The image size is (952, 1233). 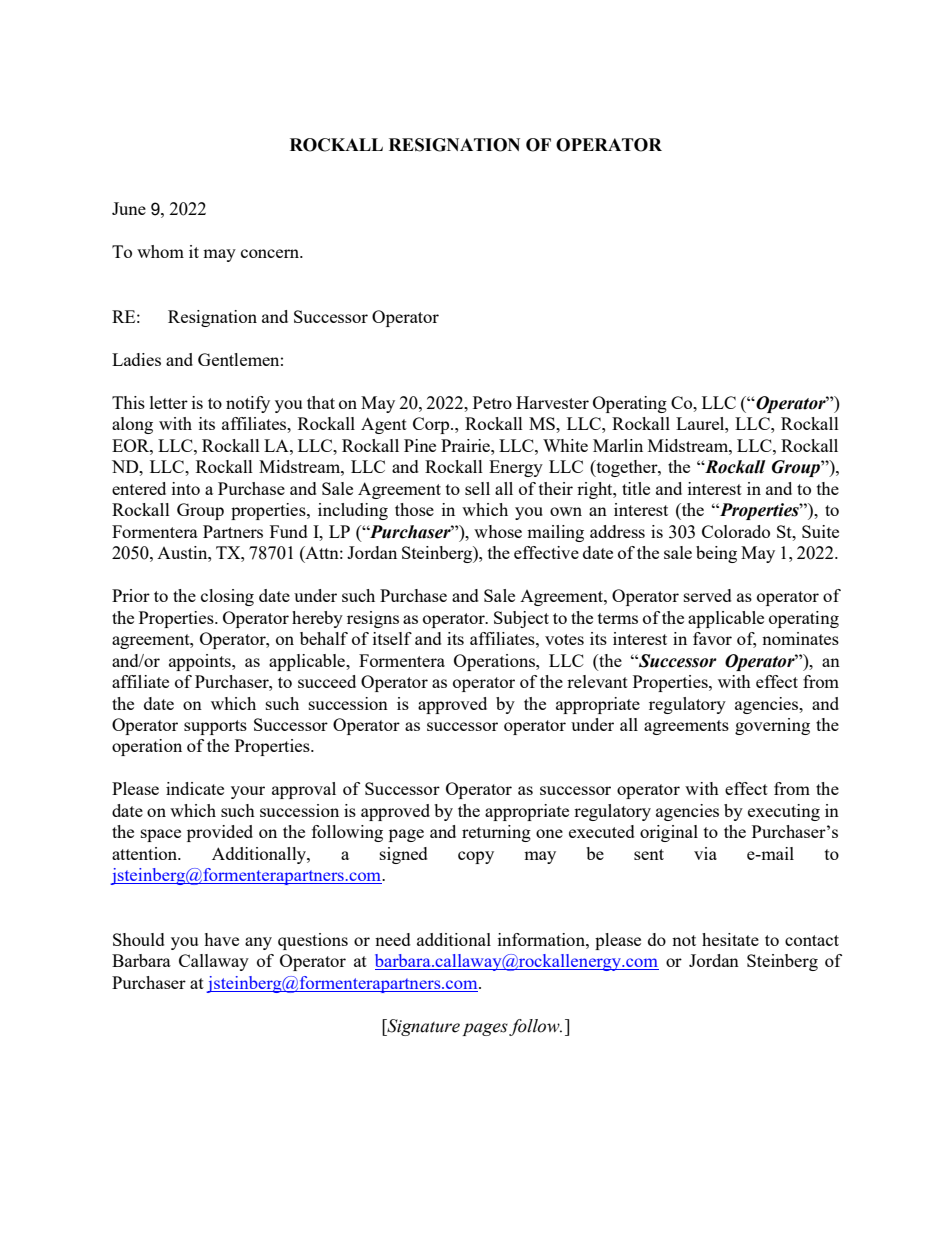 What do you see at coordinates (772, 726) in the document?
I see `governing` at bounding box center [772, 726].
